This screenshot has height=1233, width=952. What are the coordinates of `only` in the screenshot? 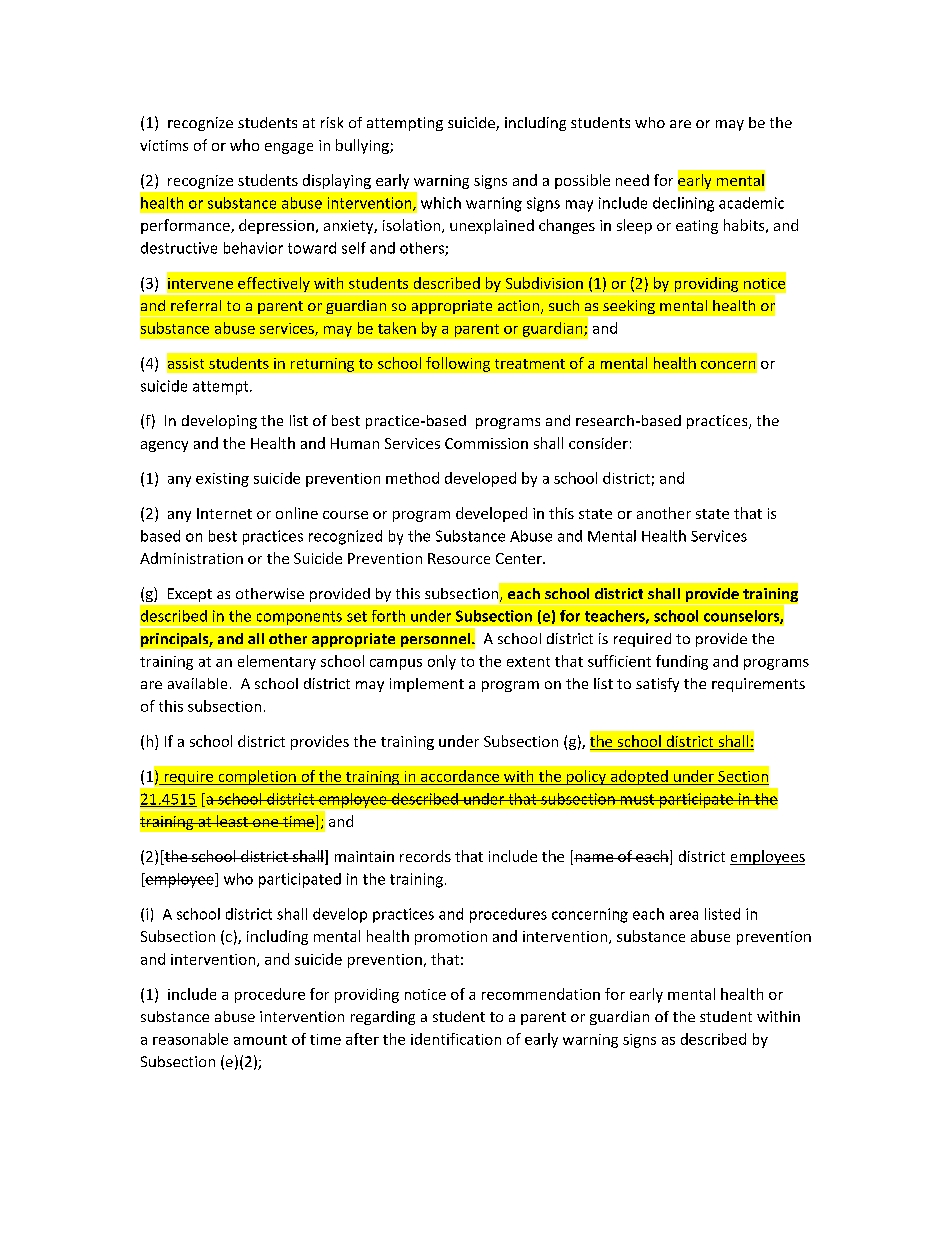 It's located at (442, 662).
